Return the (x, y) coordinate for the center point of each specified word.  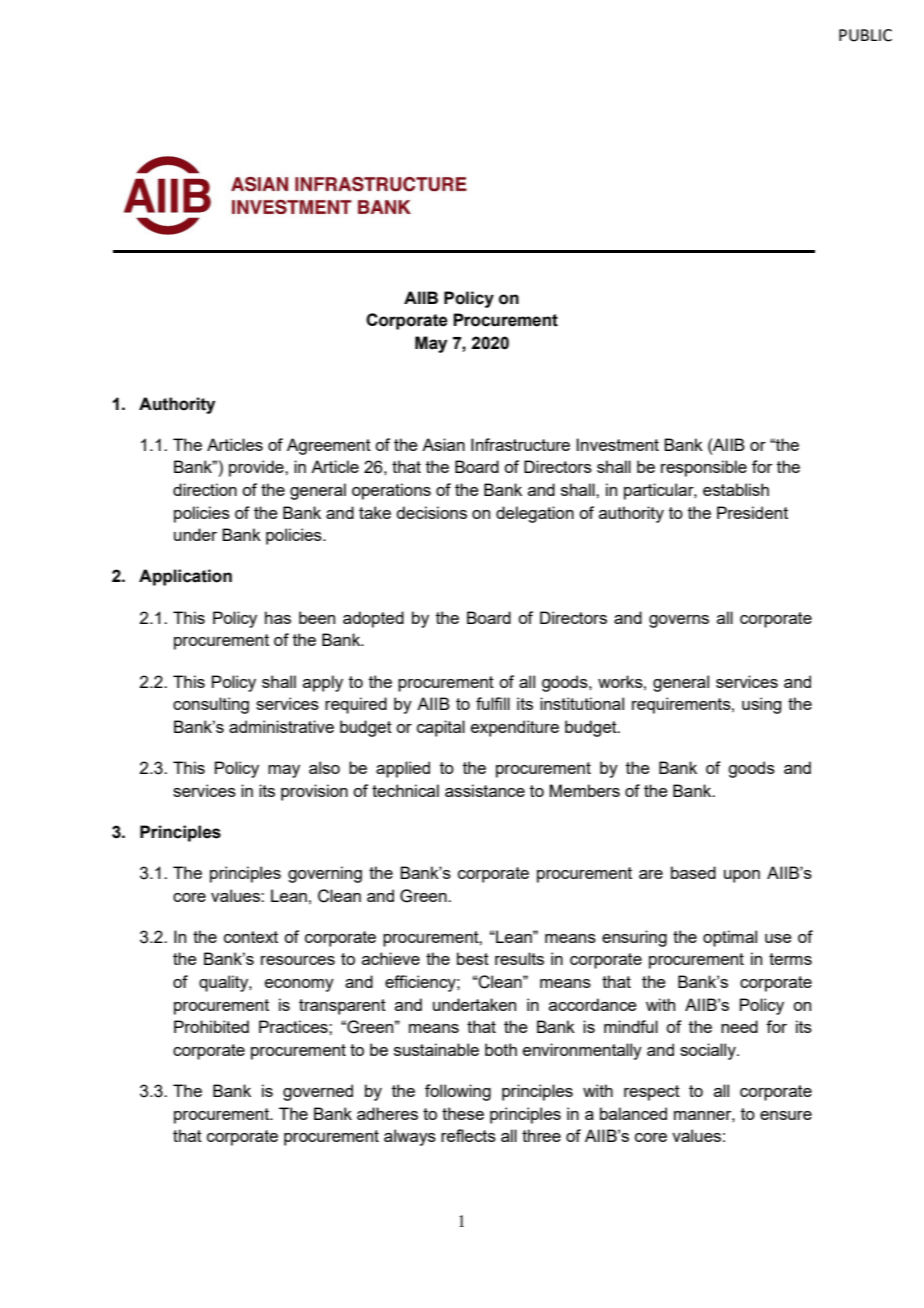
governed (318, 1092)
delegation (535, 514)
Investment (617, 444)
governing (325, 874)
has (278, 617)
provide (257, 468)
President (752, 512)
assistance (485, 790)
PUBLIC (865, 35)
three (541, 1135)
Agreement (329, 446)
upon (742, 876)
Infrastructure (520, 444)
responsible (704, 468)
